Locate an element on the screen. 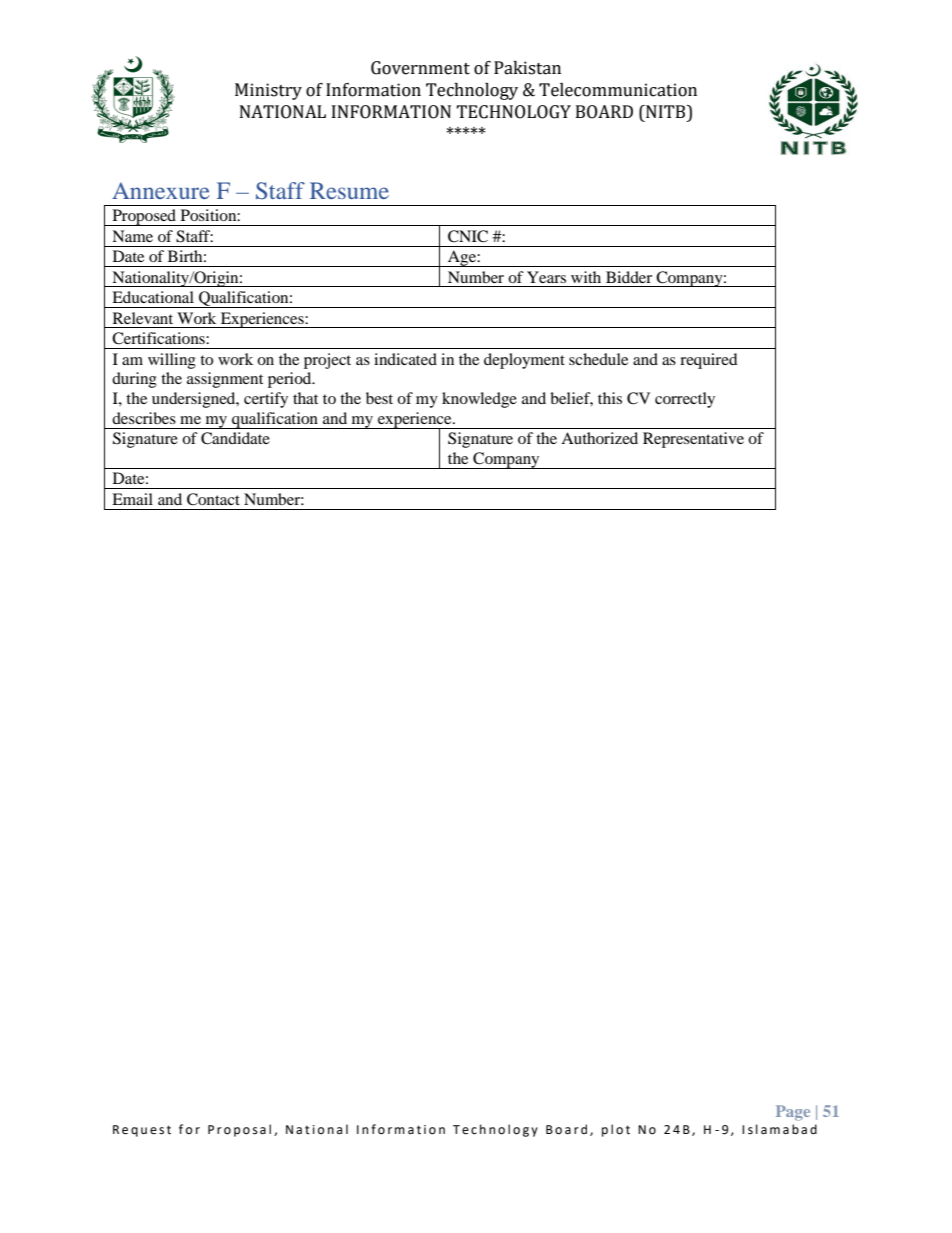 This screenshot has width=952, height=1233. describes is located at coordinates (144, 418).
